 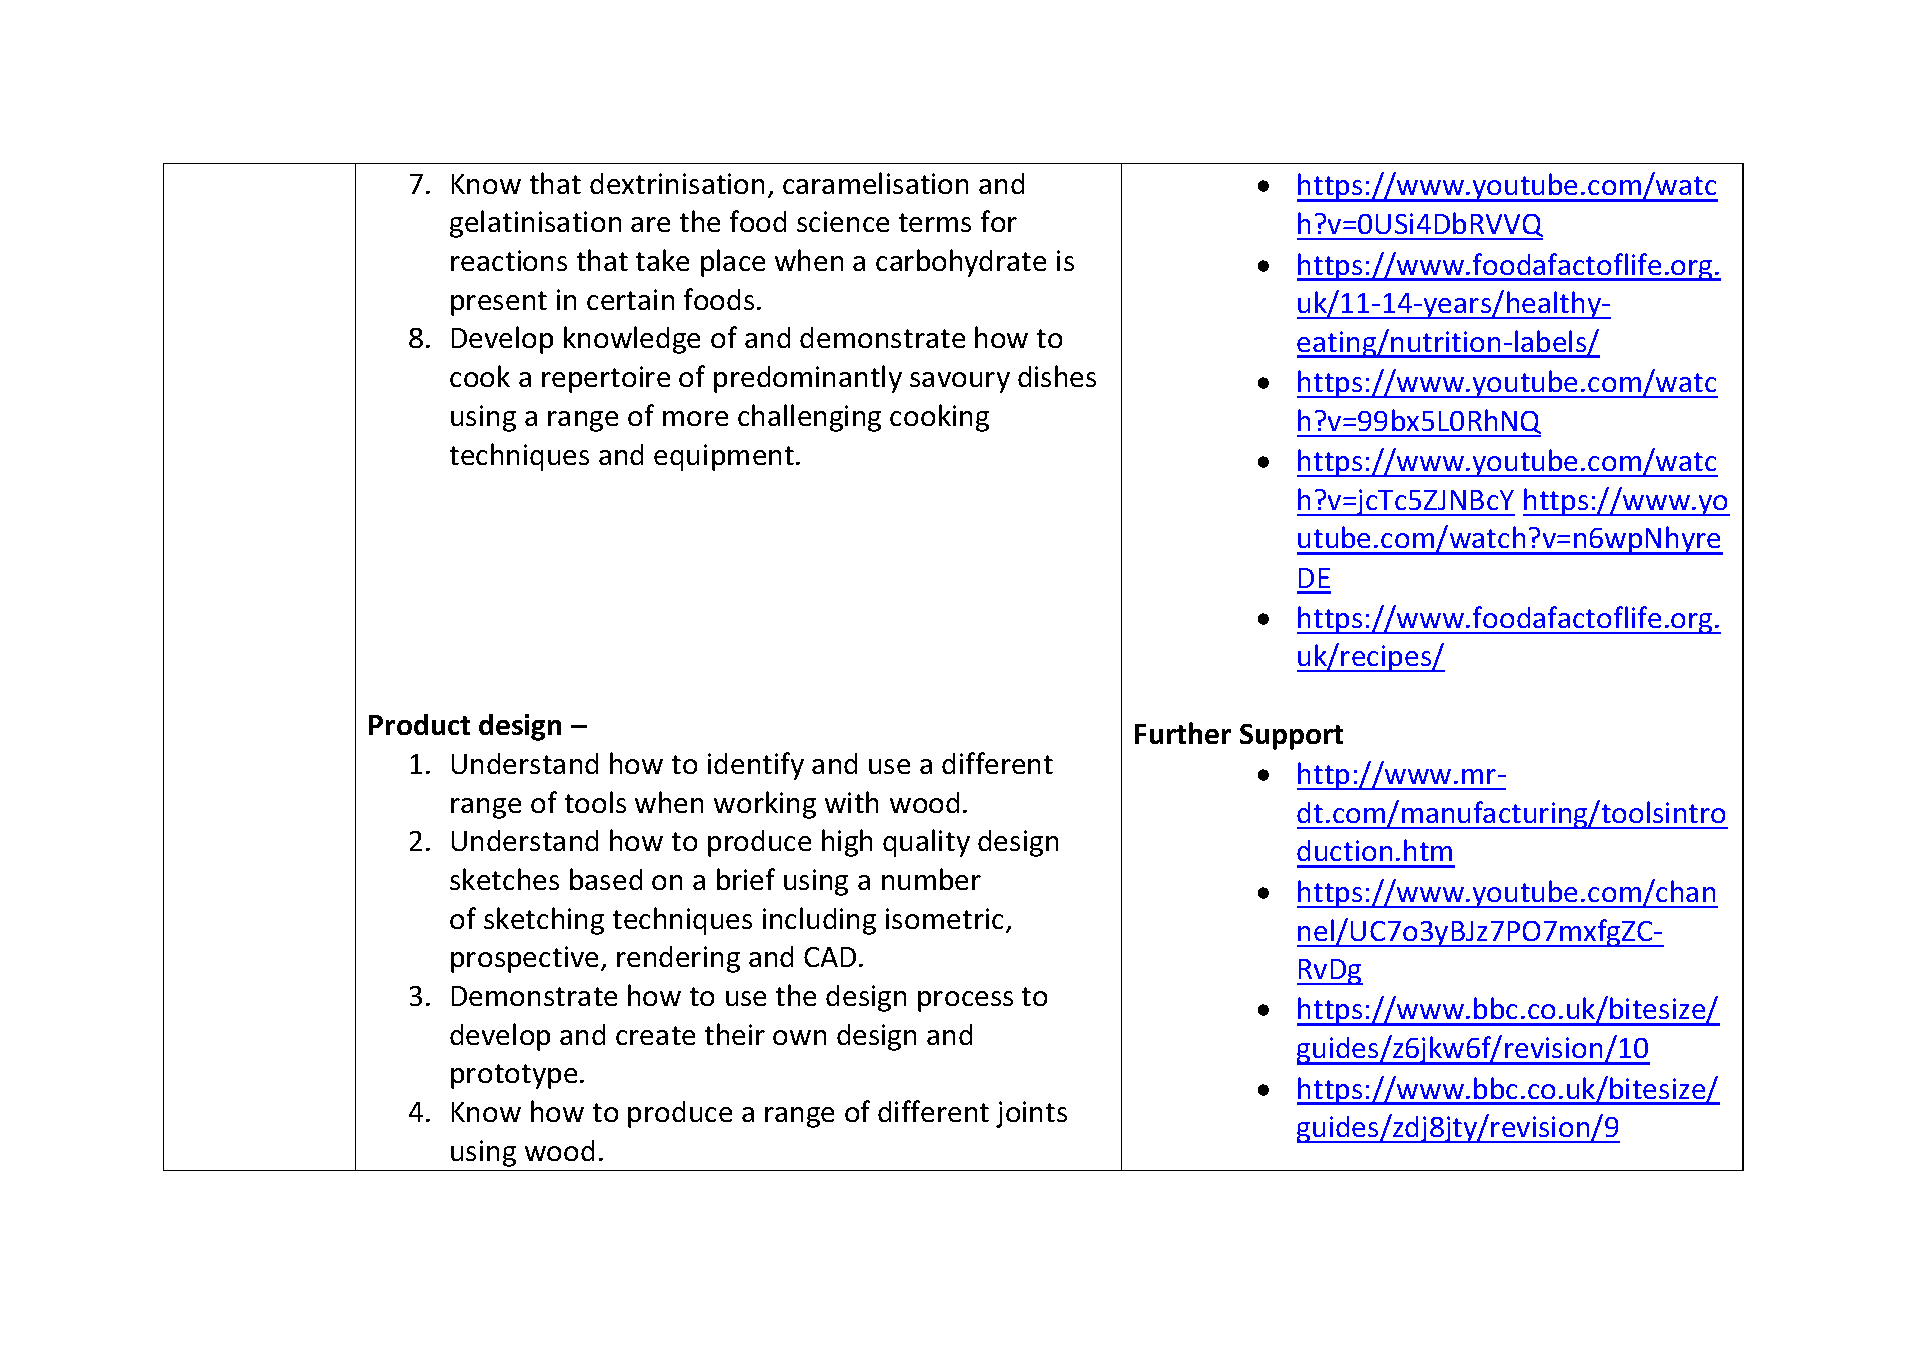 What do you see at coordinates (809, 418) in the page?
I see `challenging` at bounding box center [809, 418].
